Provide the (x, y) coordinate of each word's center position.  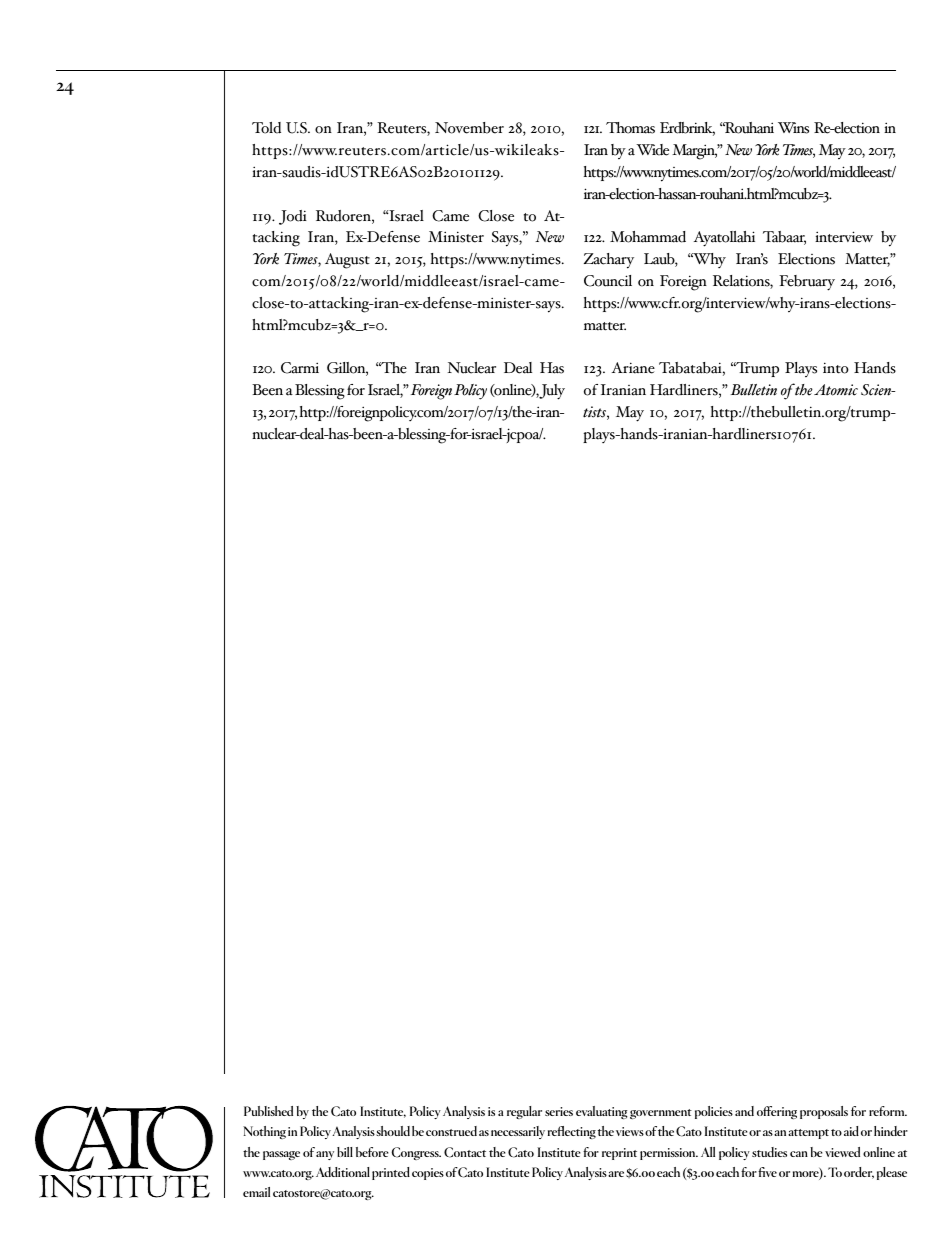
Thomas (630, 128)
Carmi (300, 368)
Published (268, 1111)
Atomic (836, 390)
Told (266, 128)
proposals (824, 1112)
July (552, 392)
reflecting (572, 1132)
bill (345, 1152)
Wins (793, 128)
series (559, 1111)
